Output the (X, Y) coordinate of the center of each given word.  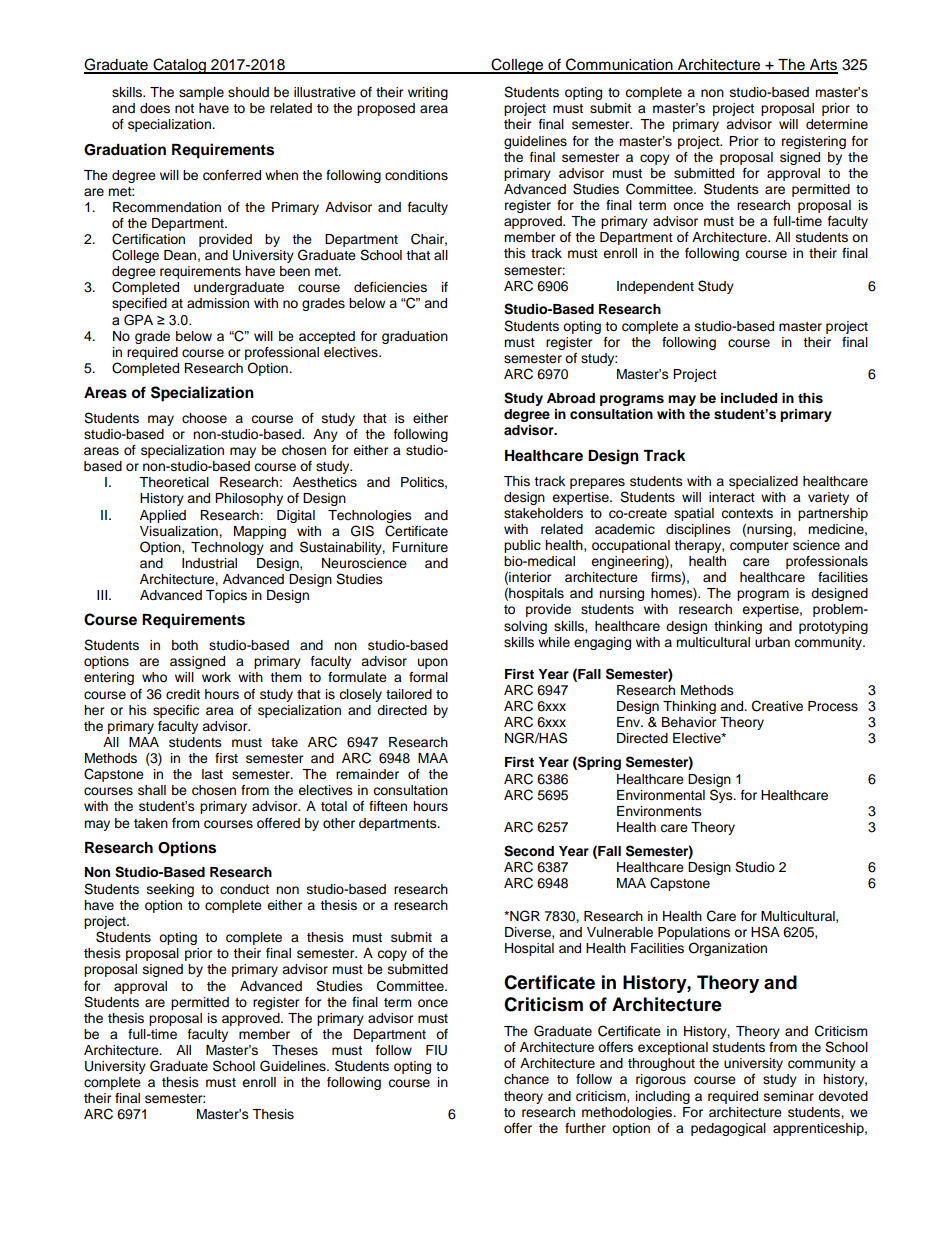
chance (526, 1079)
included (749, 398)
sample (201, 93)
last (212, 774)
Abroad (571, 398)
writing (428, 93)
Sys (722, 796)
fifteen (388, 806)
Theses (295, 1050)
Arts (823, 66)
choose (204, 418)
